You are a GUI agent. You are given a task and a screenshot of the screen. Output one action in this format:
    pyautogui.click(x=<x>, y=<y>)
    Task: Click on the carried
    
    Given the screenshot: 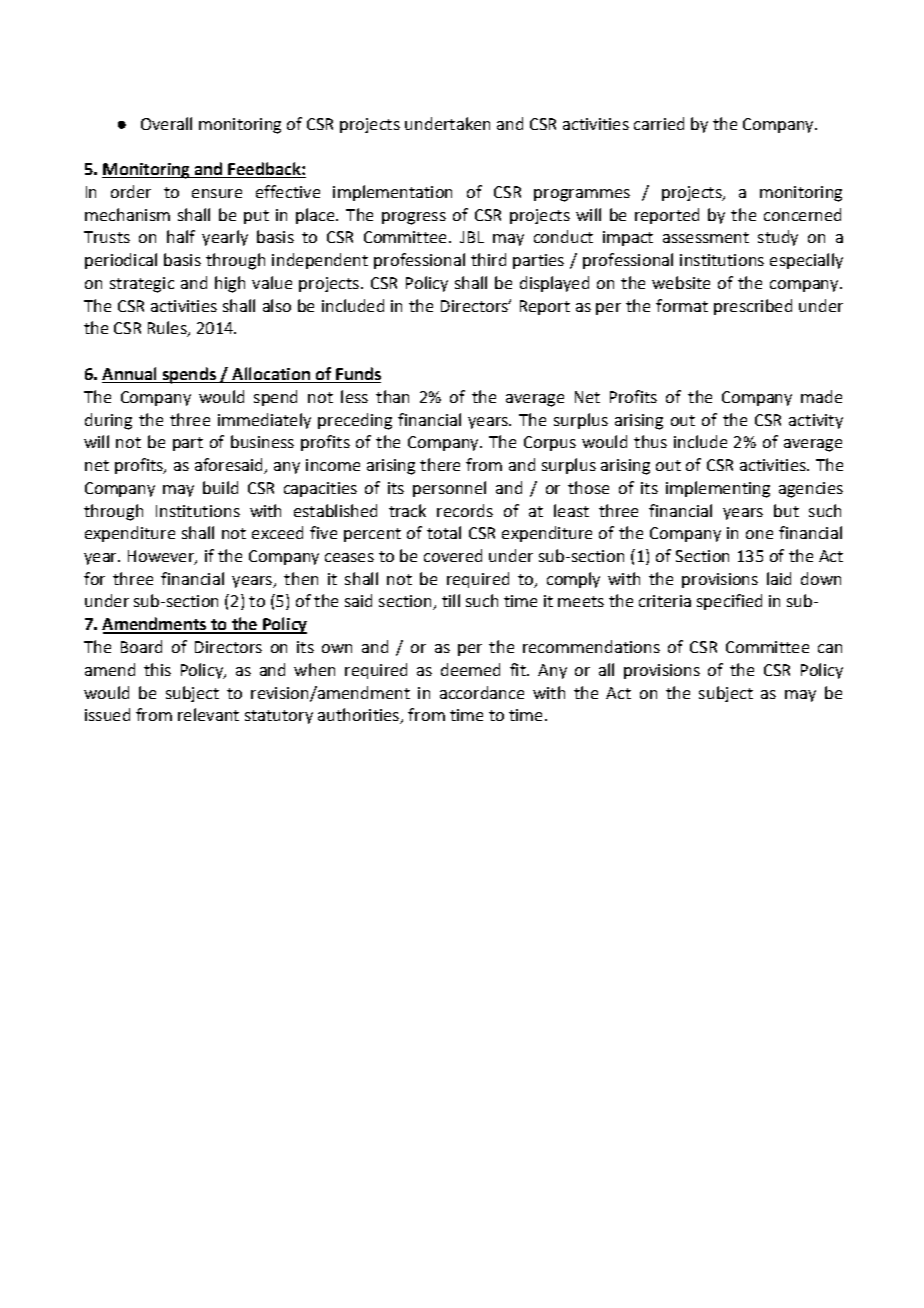 What is the action you would take?
    pyautogui.click(x=659, y=123)
